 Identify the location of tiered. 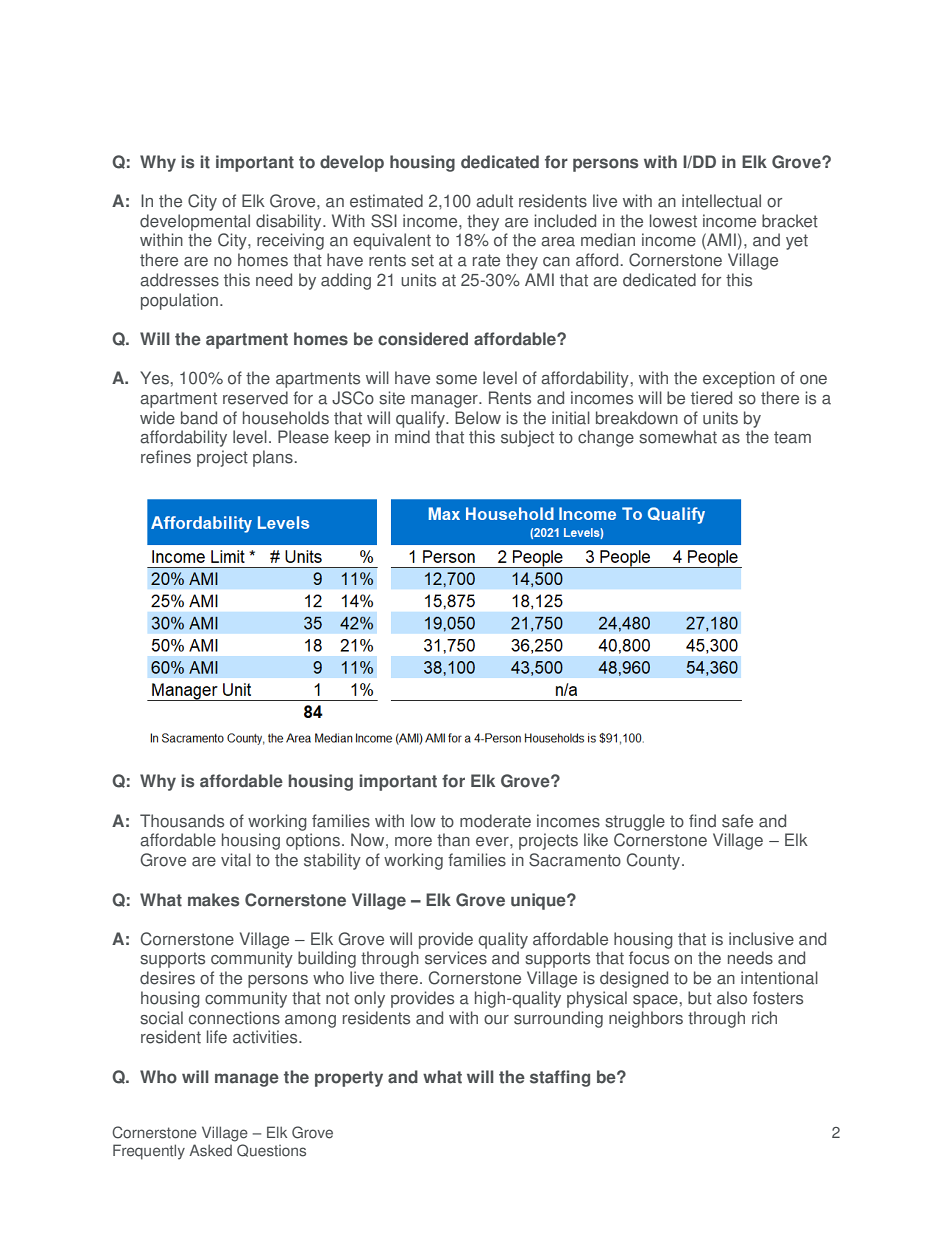
(711, 398).
